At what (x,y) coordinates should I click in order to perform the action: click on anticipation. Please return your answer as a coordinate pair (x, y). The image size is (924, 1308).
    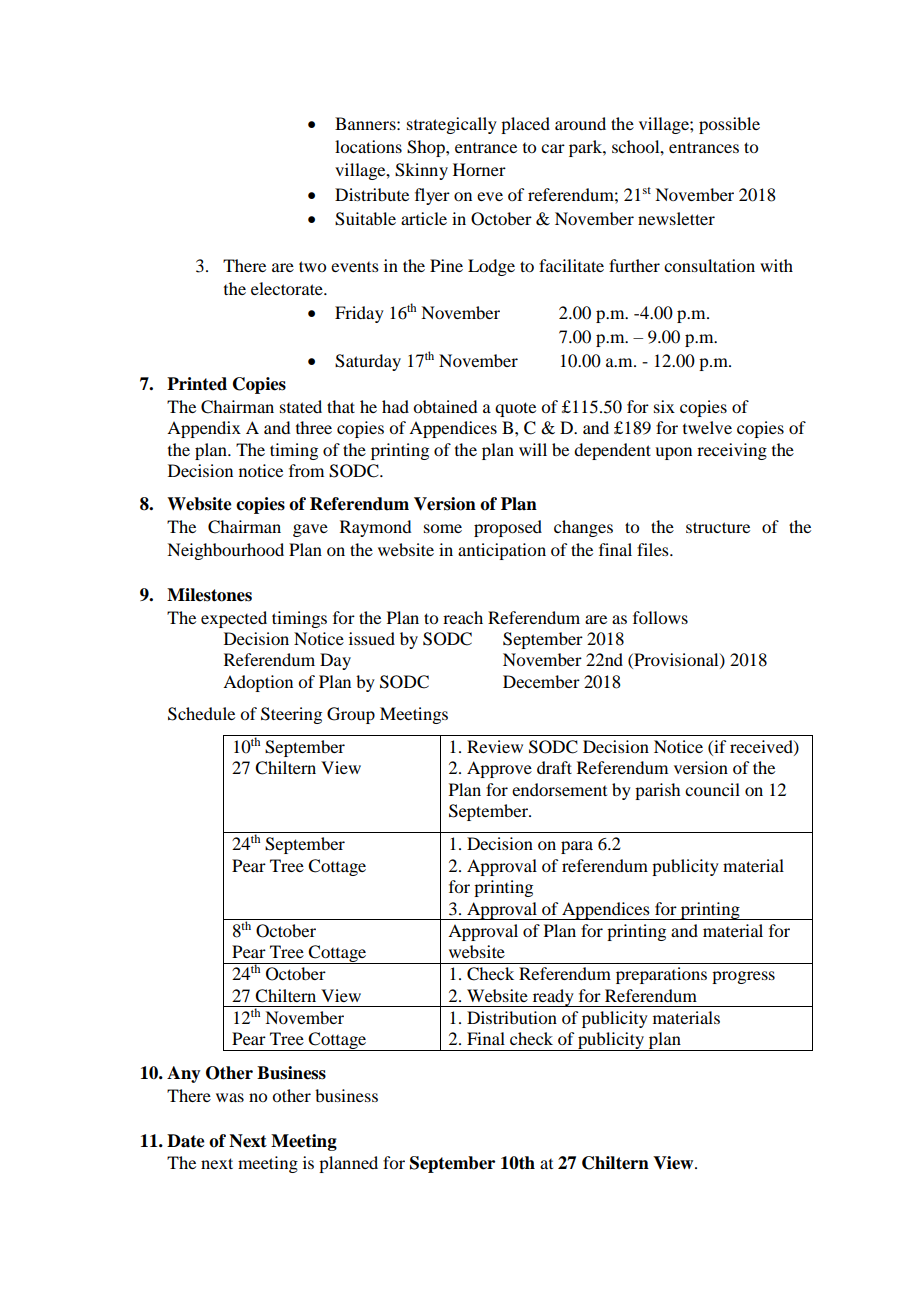
    Looking at the image, I should click on (502, 551).
